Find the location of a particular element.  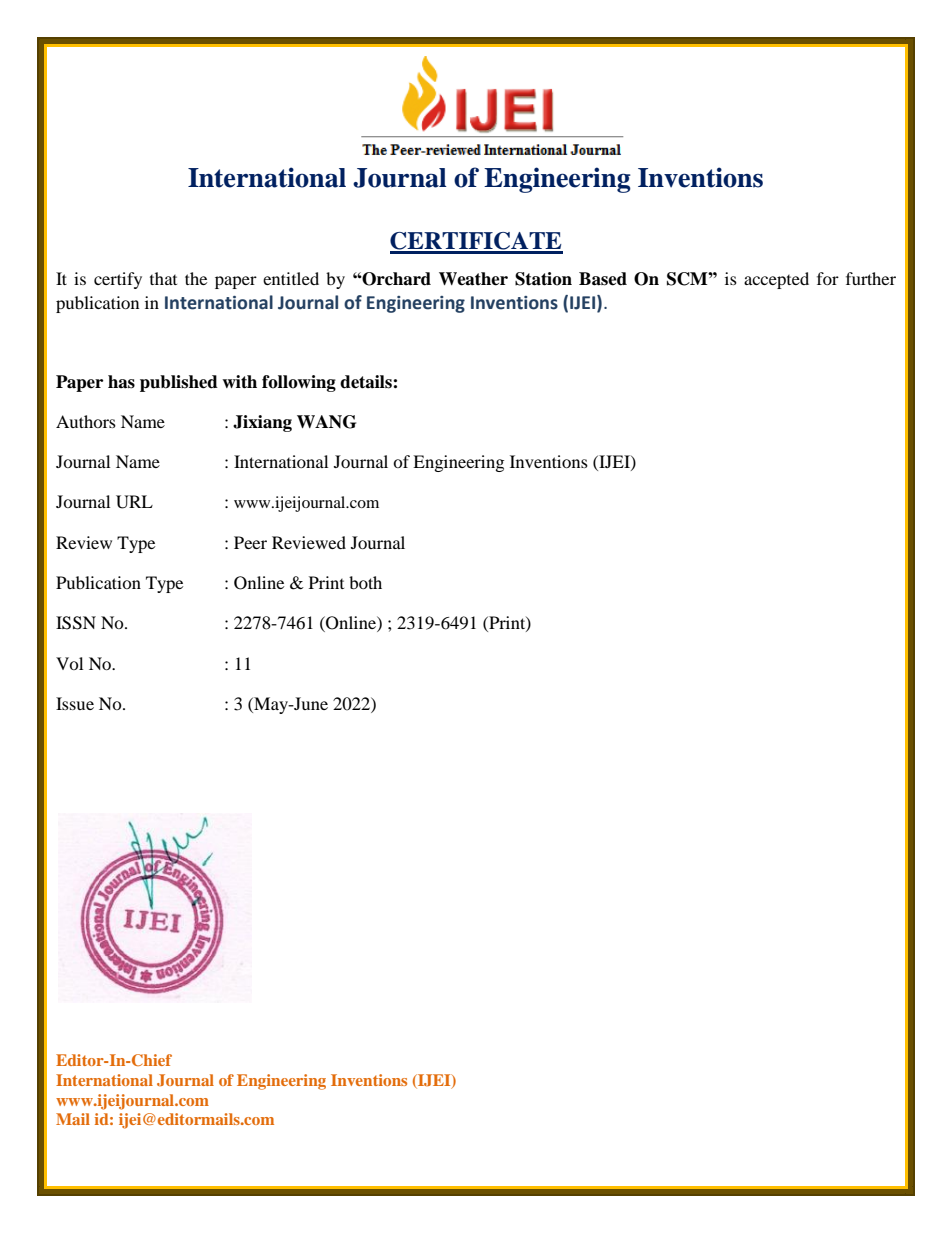

accepted is located at coordinates (776, 280).
